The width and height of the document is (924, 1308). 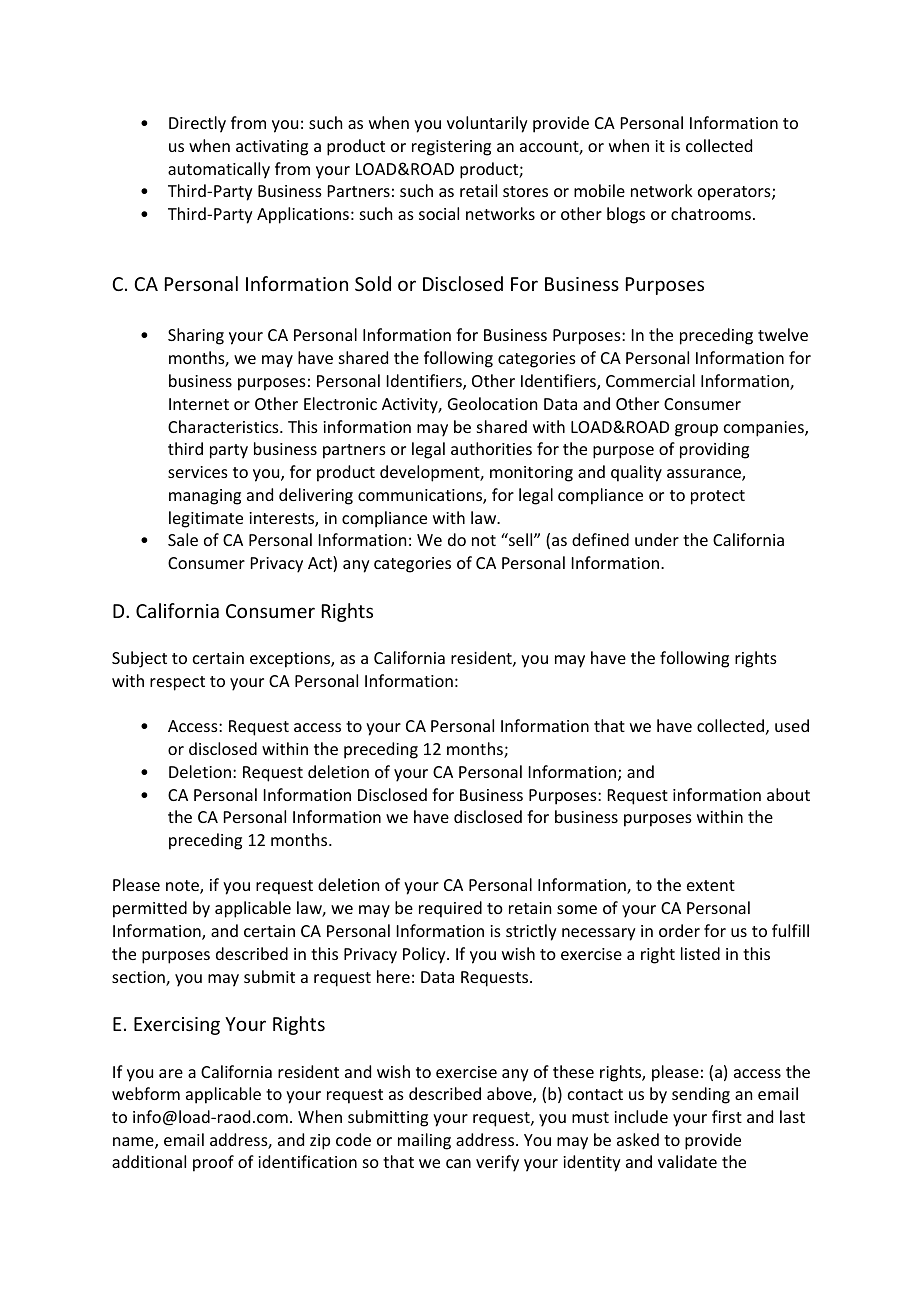 What do you see at coordinates (177, 683) in the document?
I see `respect` at bounding box center [177, 683].
